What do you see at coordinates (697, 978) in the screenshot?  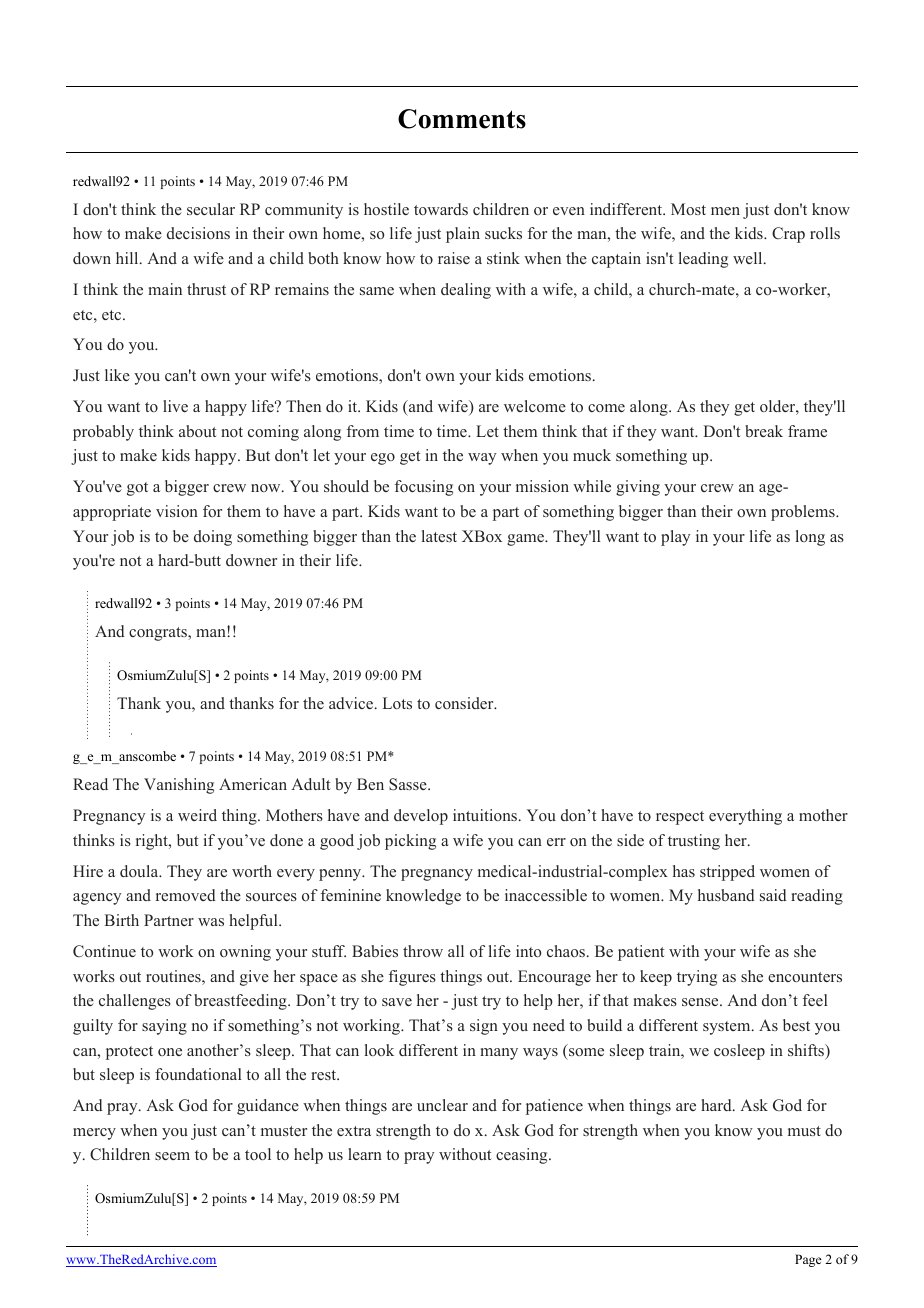 I see `trying` at bounding box center [697, 978].
